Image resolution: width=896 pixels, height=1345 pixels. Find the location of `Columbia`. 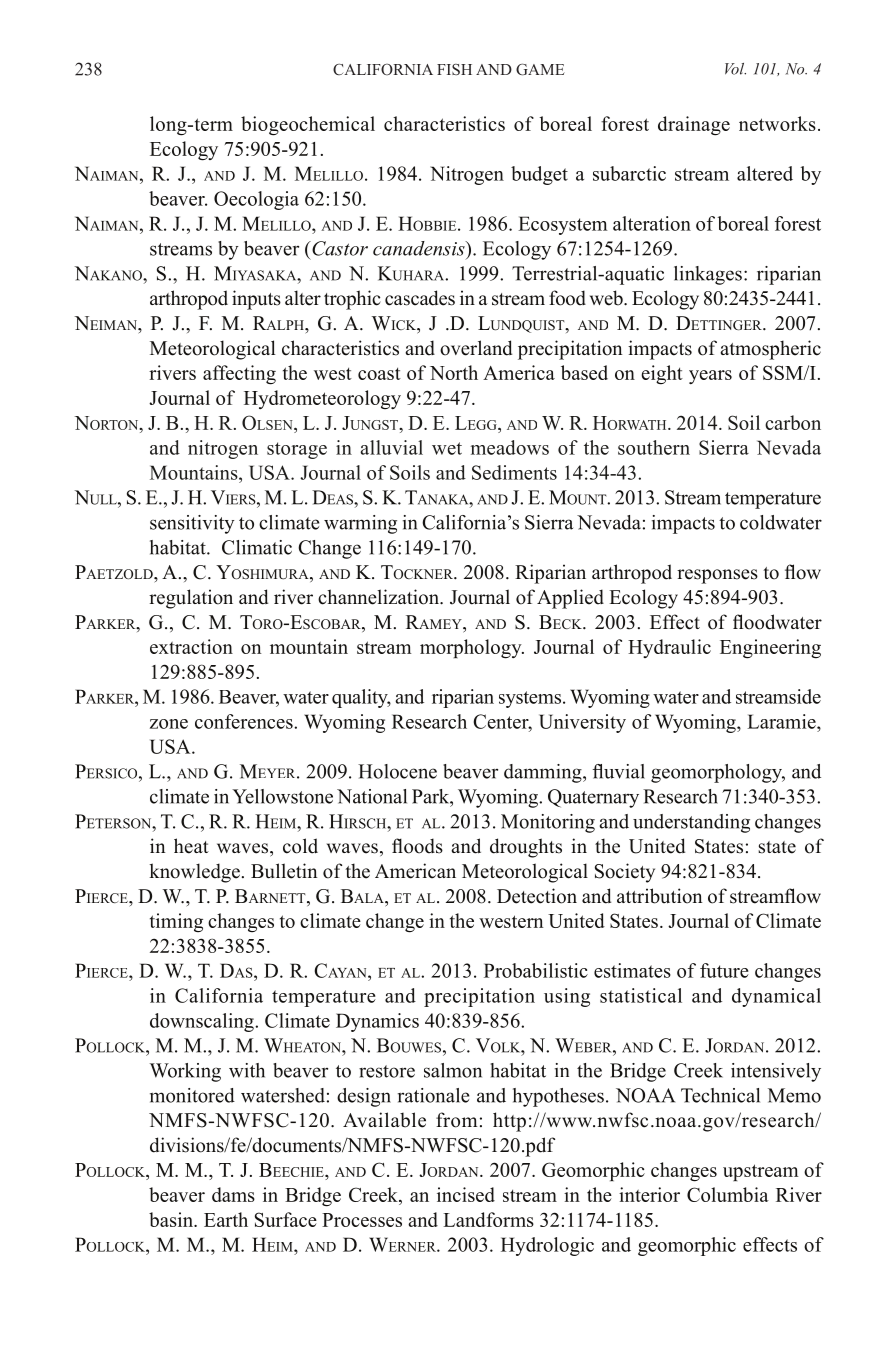

Columbia is located at coordinates (728, 1194).
